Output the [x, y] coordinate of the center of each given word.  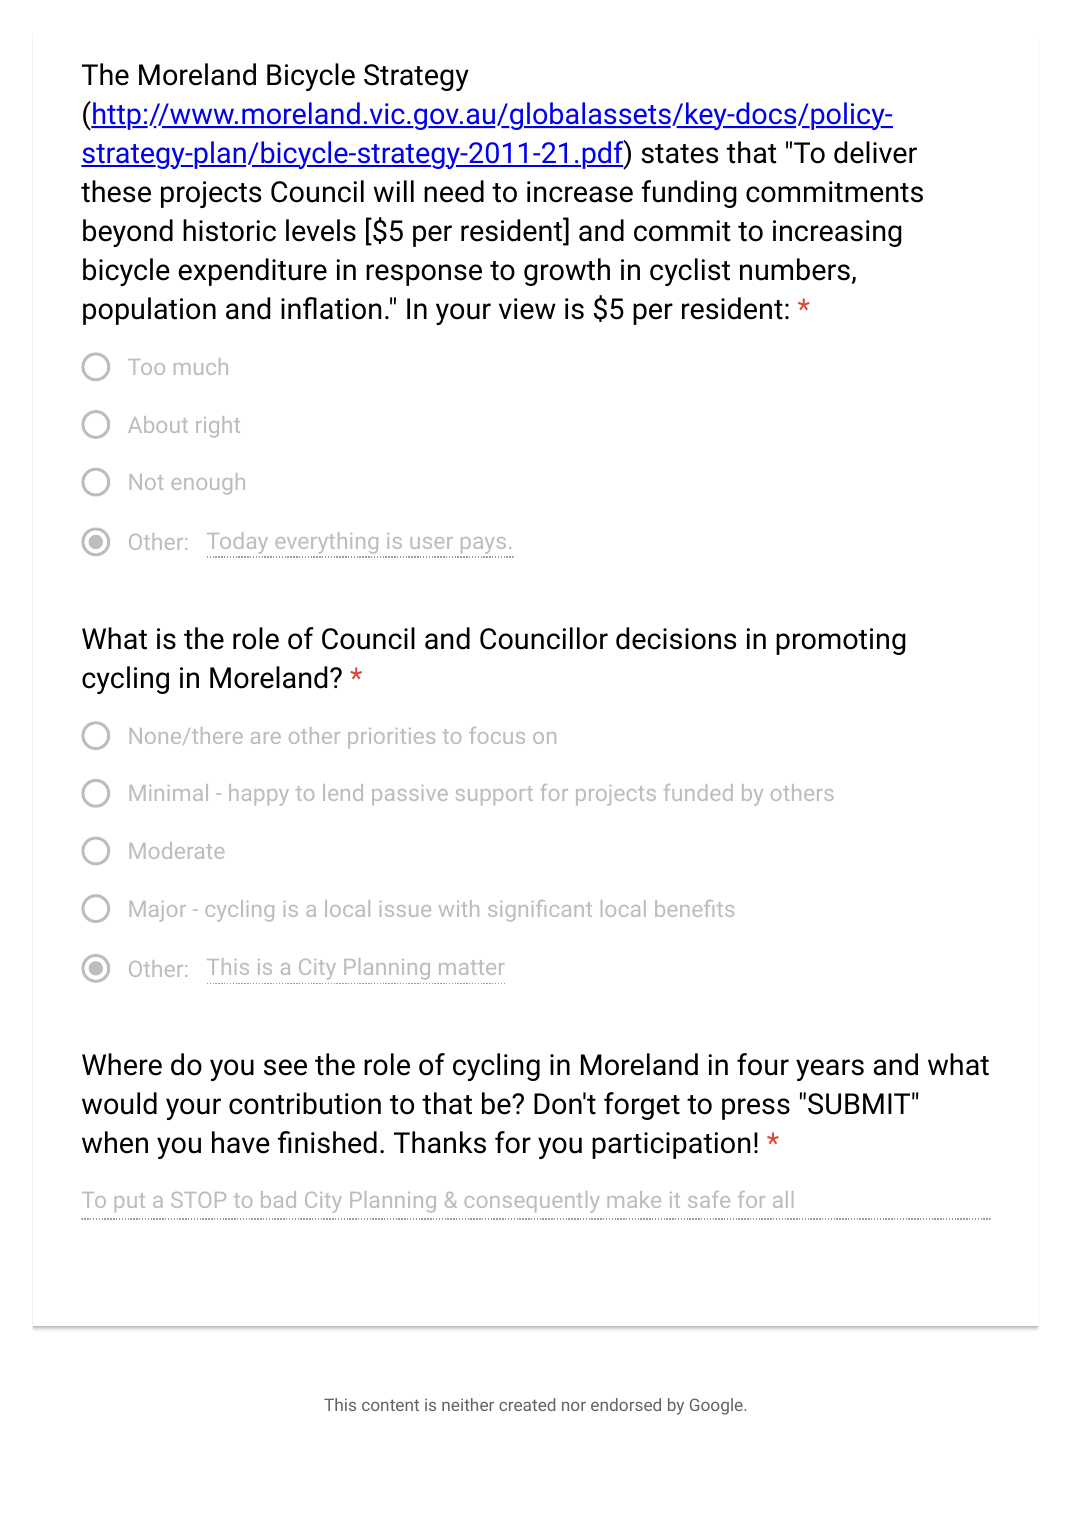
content [390, 1405]
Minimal [169, 792]
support [494, 795]
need [454, 191]
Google [717, 1406]
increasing [837, 233]
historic [229, 230]
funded [698, 792]
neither [468, 1404]
